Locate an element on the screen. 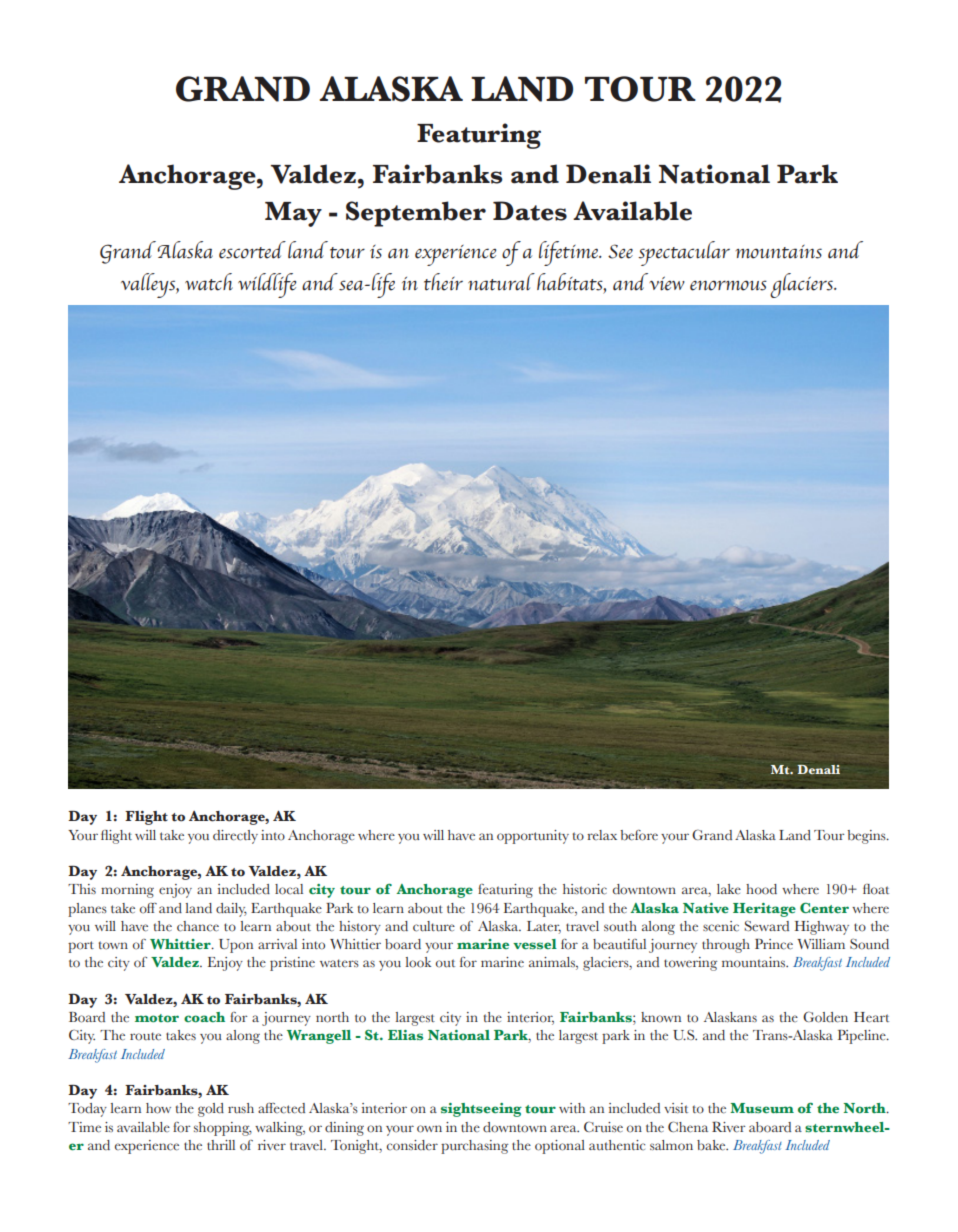  how is located at coordinates (158, 1108).
